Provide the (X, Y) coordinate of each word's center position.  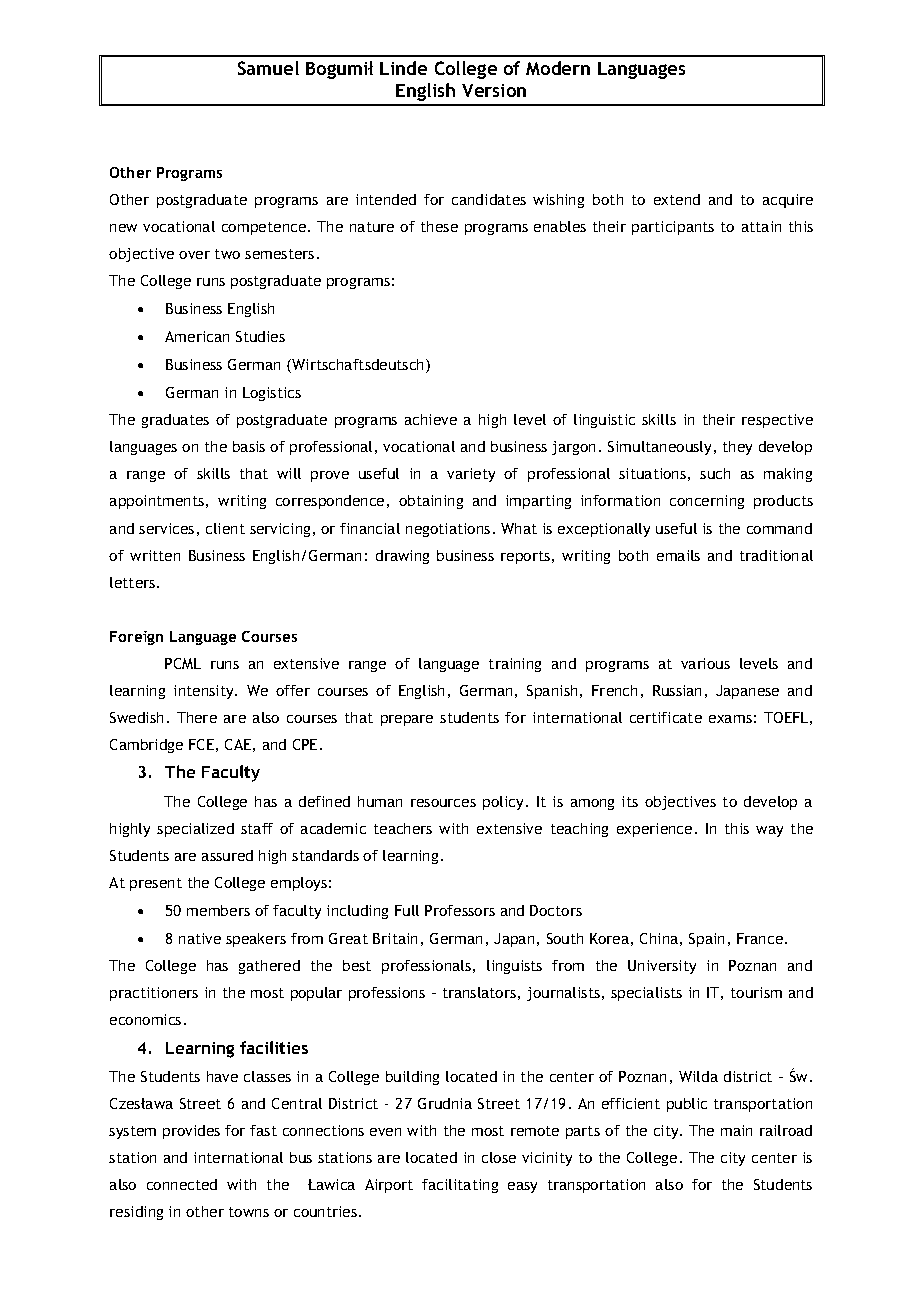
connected (182, 1184)
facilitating (460, 1186)
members (218, 910)
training (515, 665)
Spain (706, 940)
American (197, 336)
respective (777, 421)
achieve (431, 419)
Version (494, 90)
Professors (460, 910)
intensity (205, 692)
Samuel (268, 68)
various (705, 663)
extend (677, 199)
